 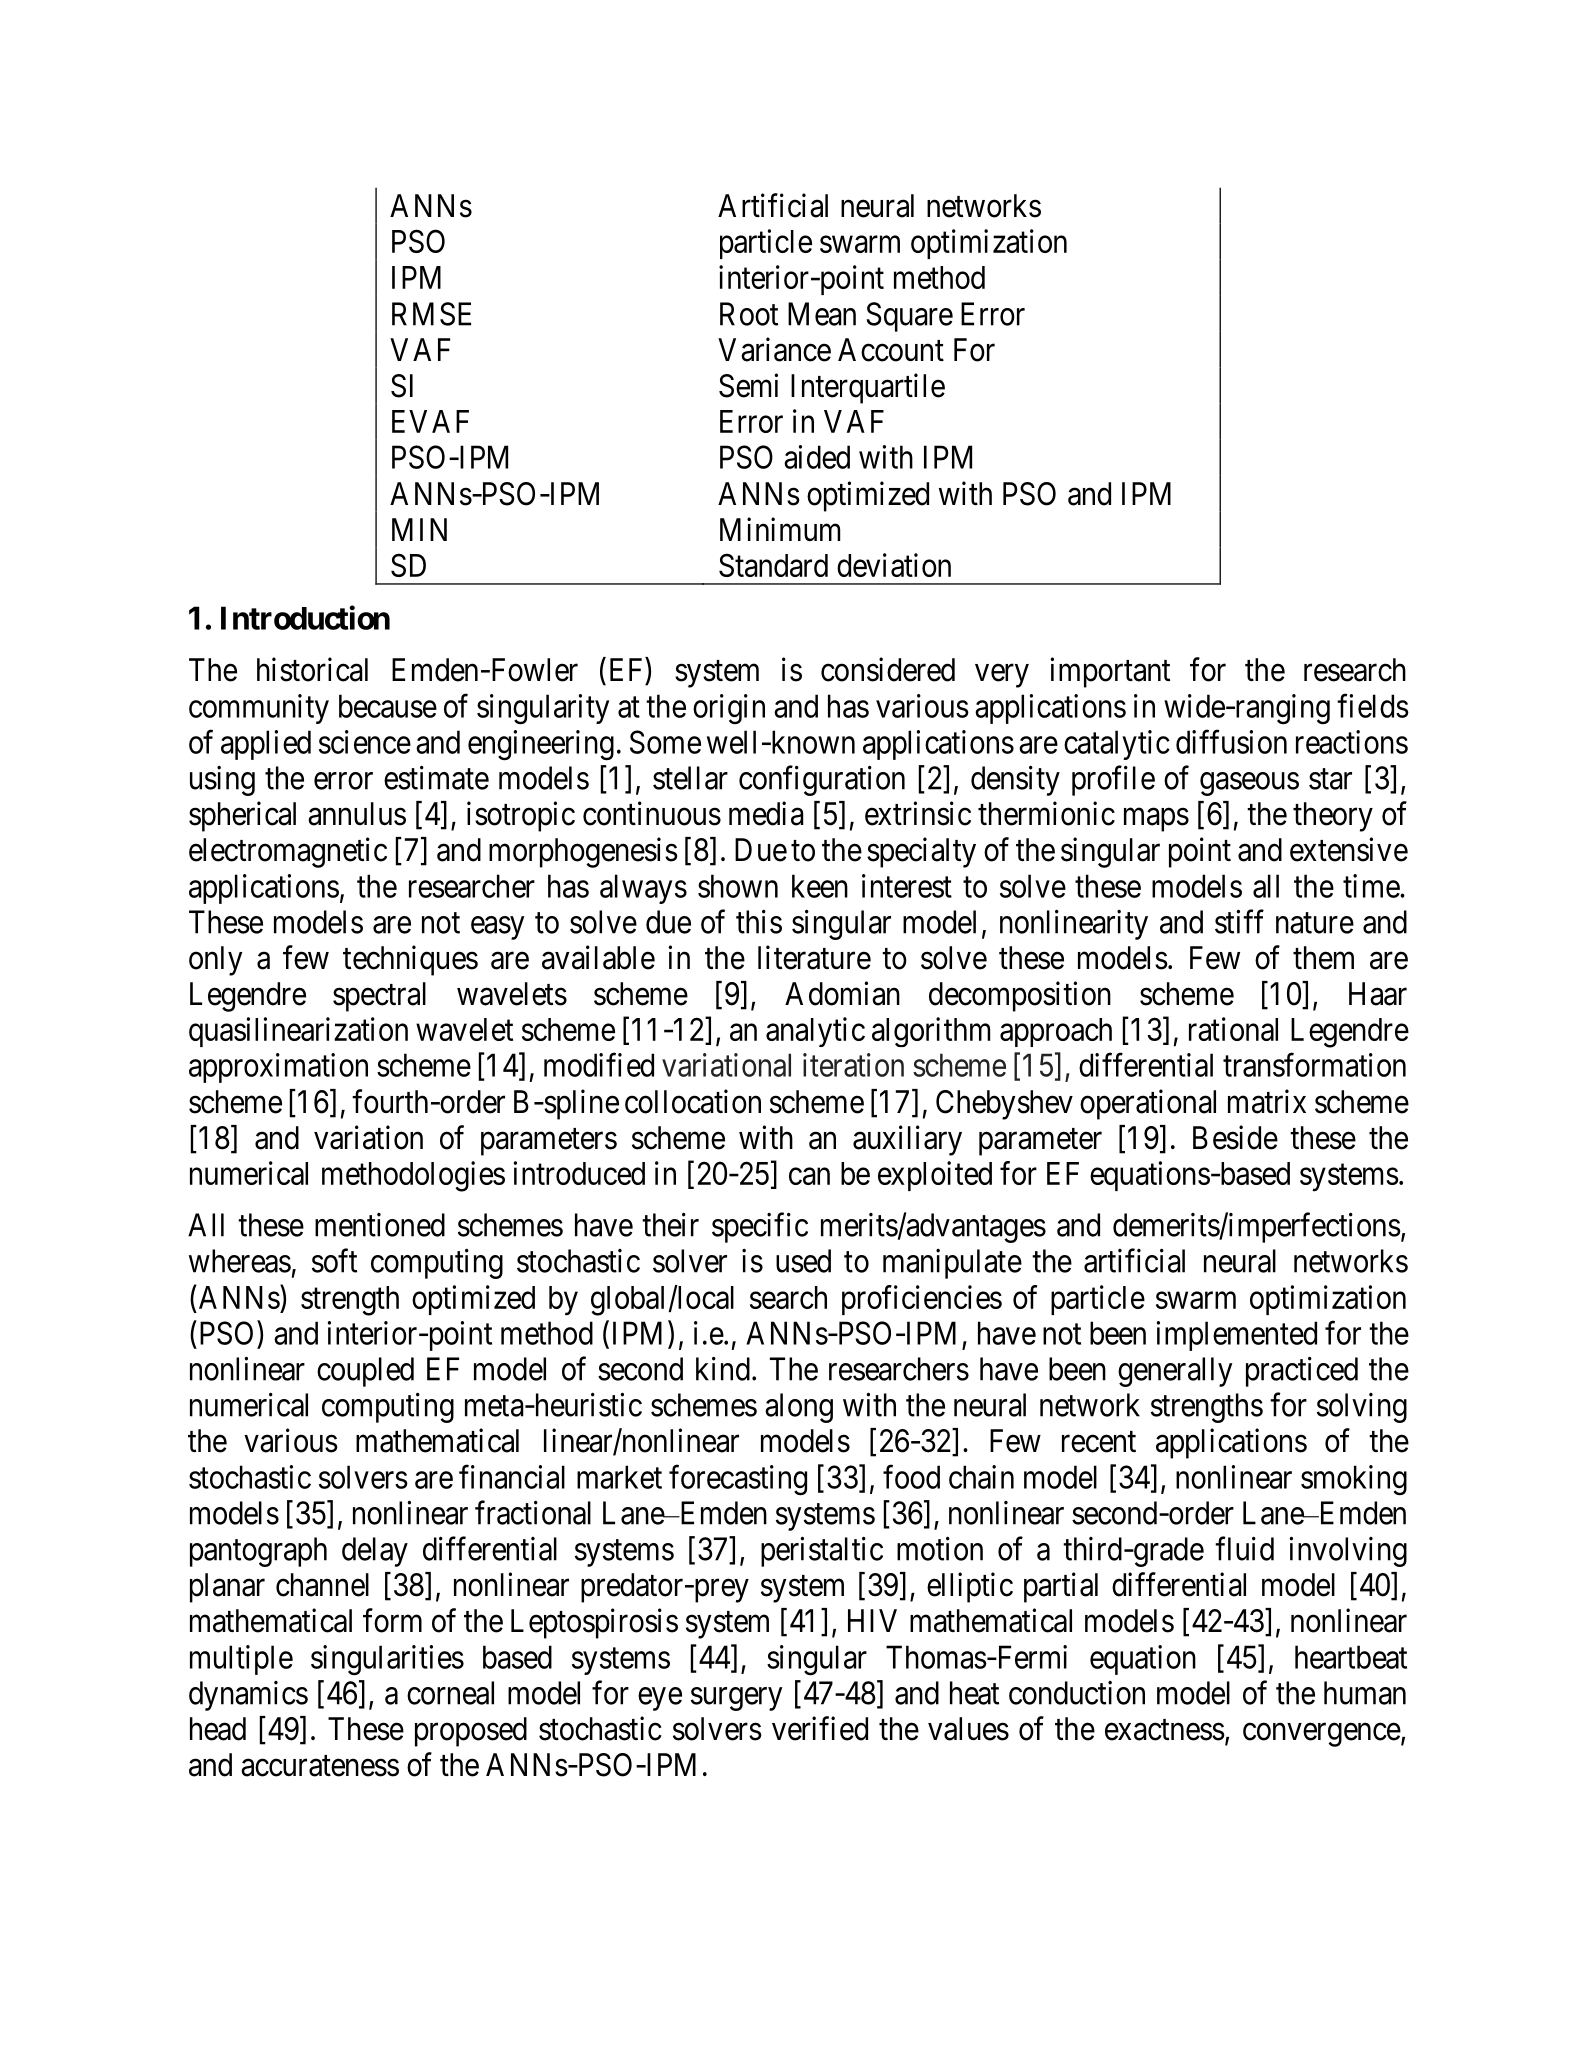 What do you see at coordinates (1267, 1101) in the screenshot?
I see `matrix` at bounding box center [1267, 1101].
